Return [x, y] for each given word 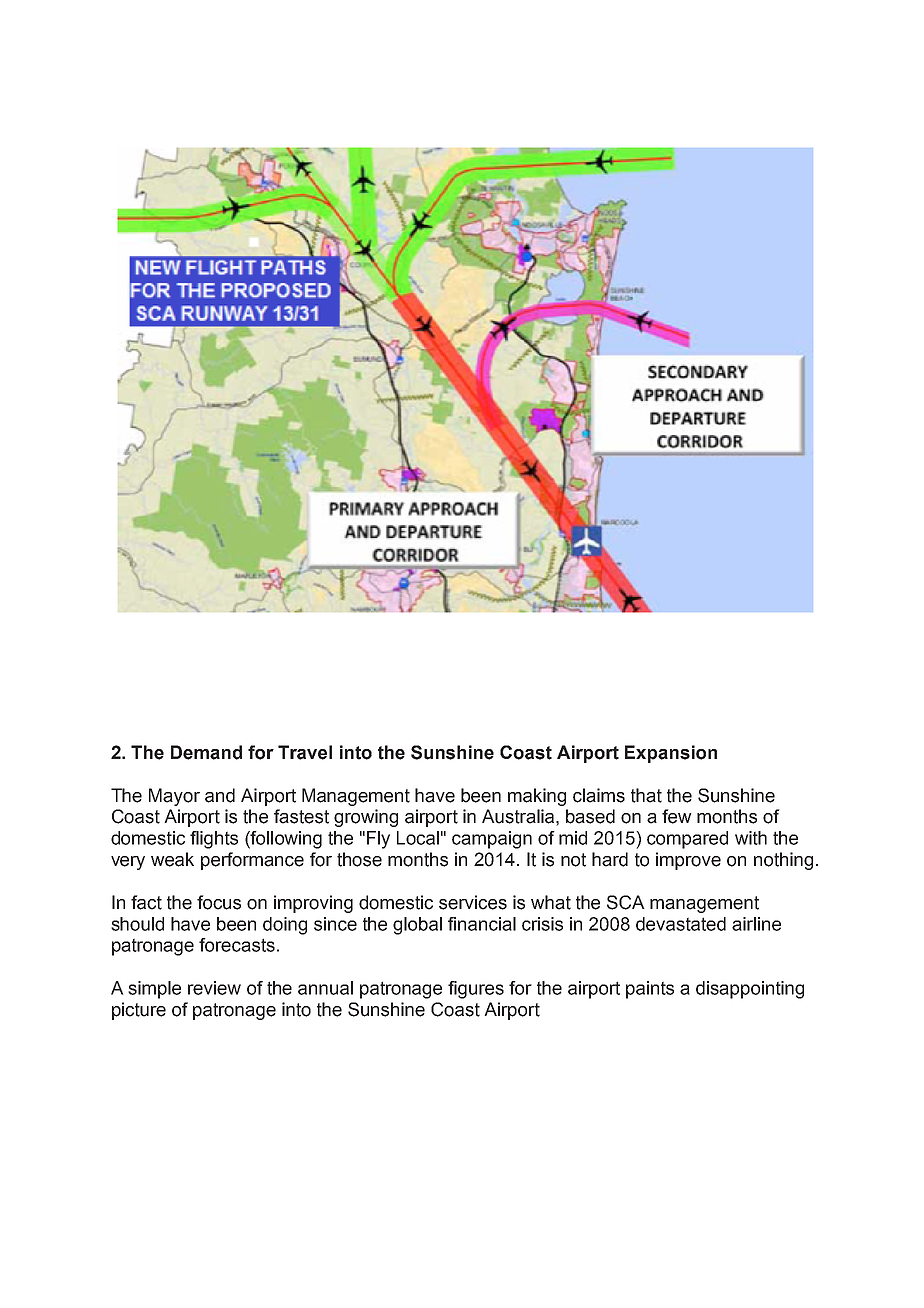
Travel [305, 752]
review [214, 988]
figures [476, 990]
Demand [206, 752]
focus [219, 902]
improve [688, 861]
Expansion [671, 754]
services [473, 902]
